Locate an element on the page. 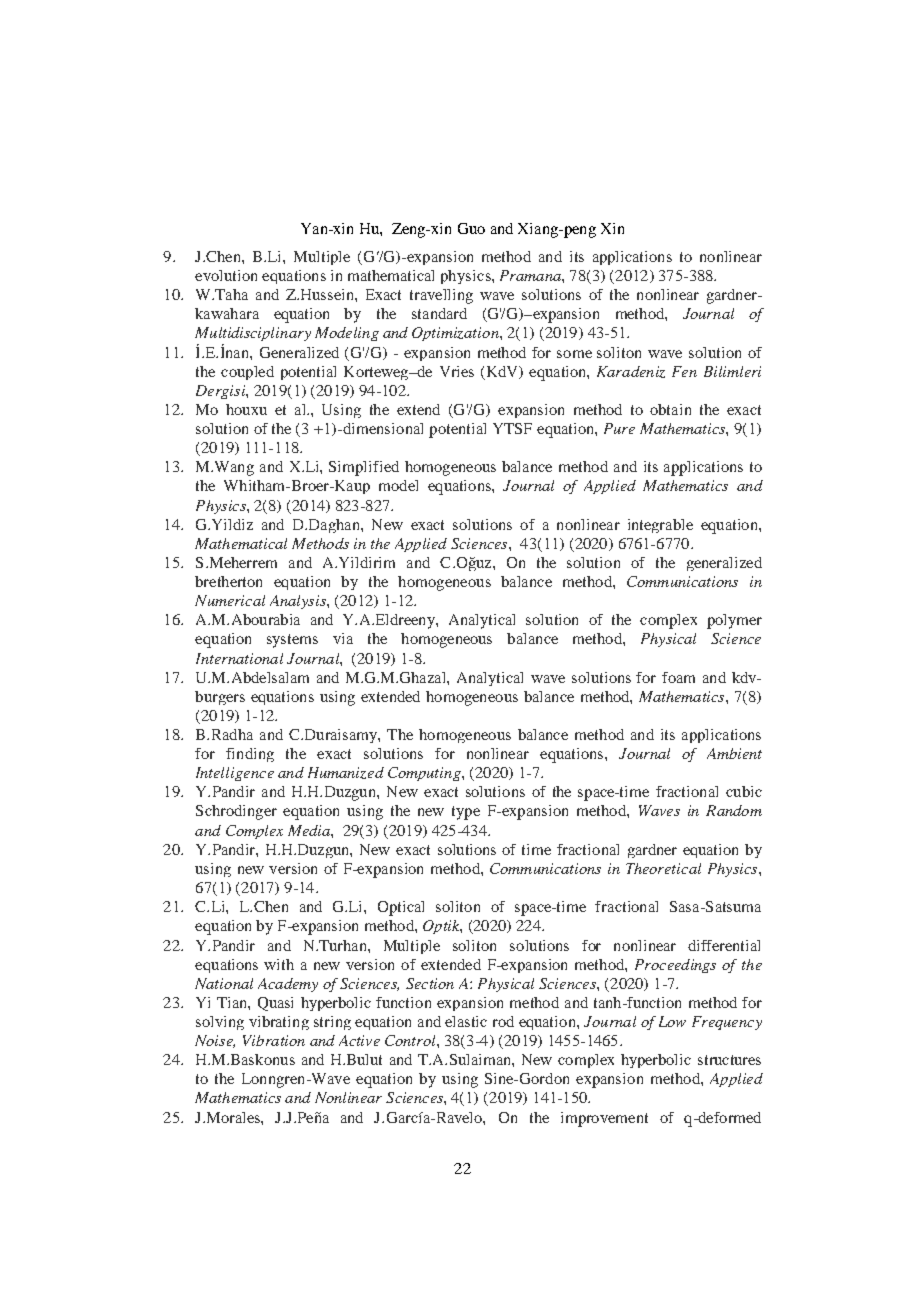  Guo is located at coordinates (471, 228).
